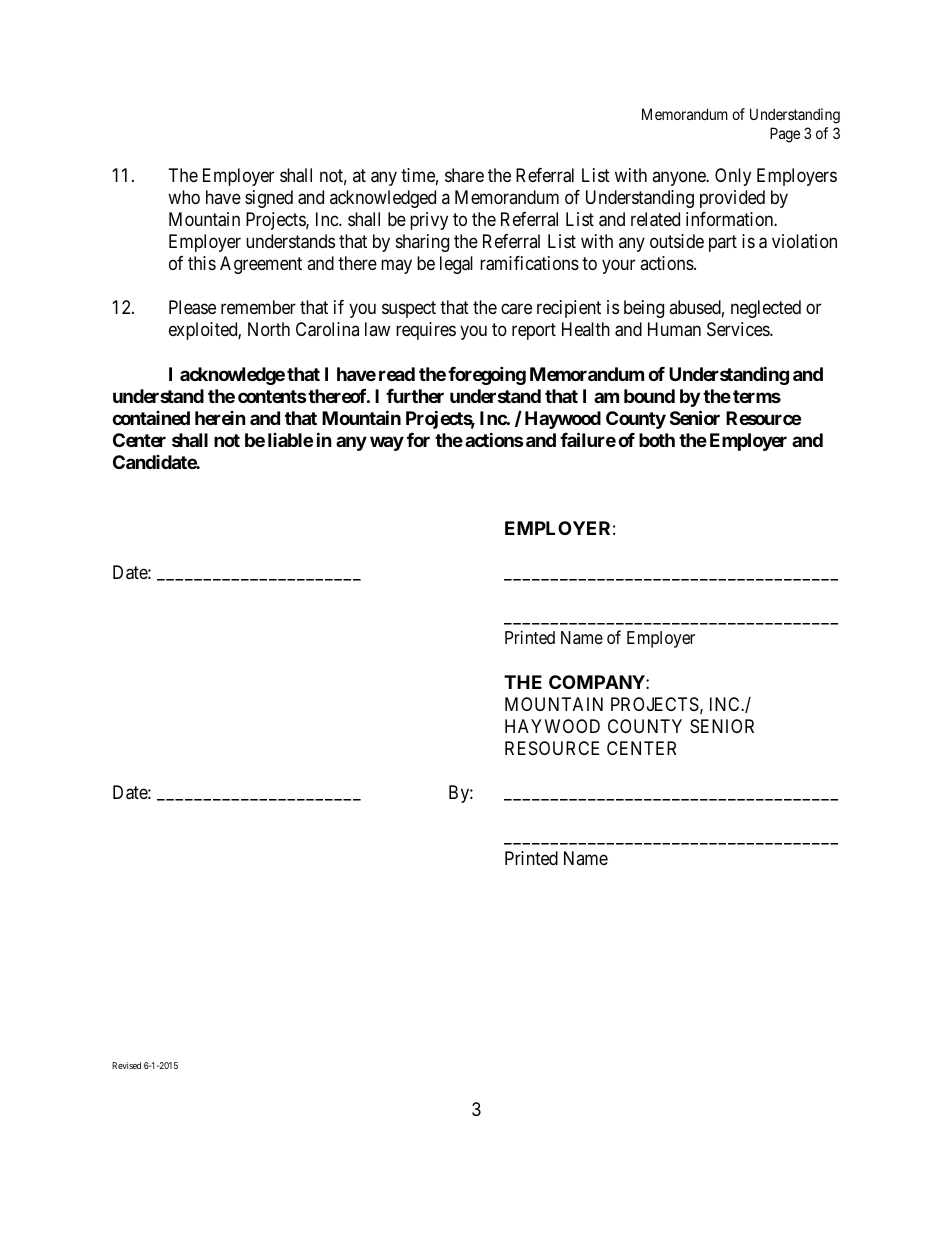 Image resolution: width=952 pixels, height=1233 pixels. Describe the element at coordinates (464, 175) in the screenshot. I see `share` at that location.
